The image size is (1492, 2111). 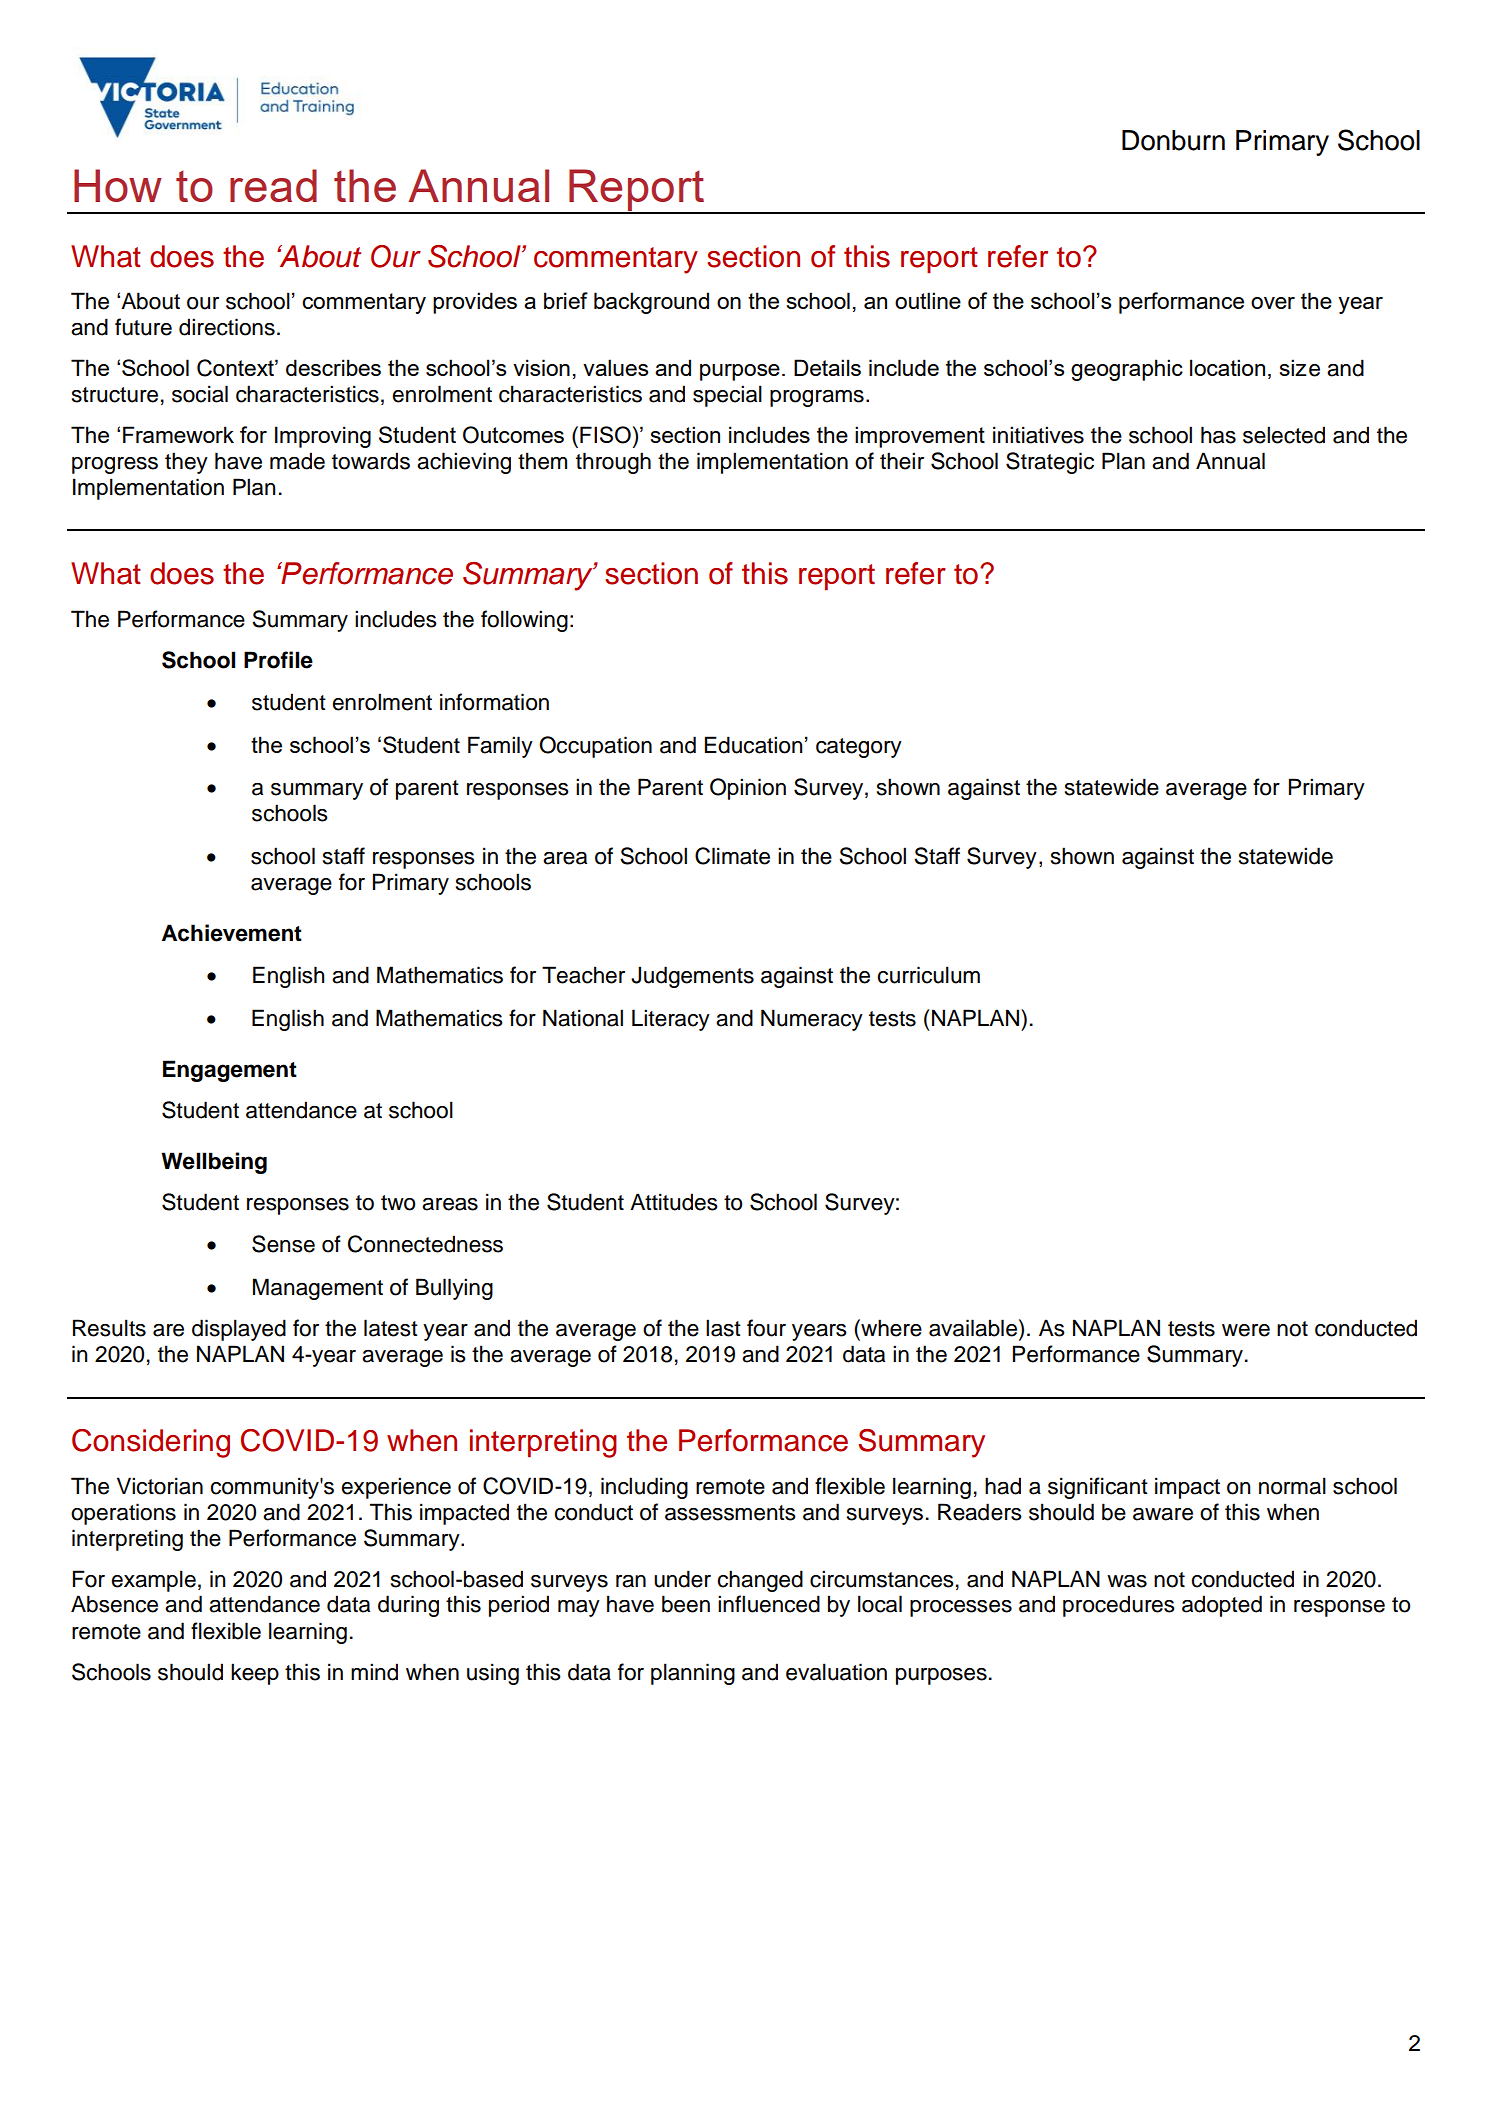 I want to click on Attitudes, so click(x=674, y=1202).
